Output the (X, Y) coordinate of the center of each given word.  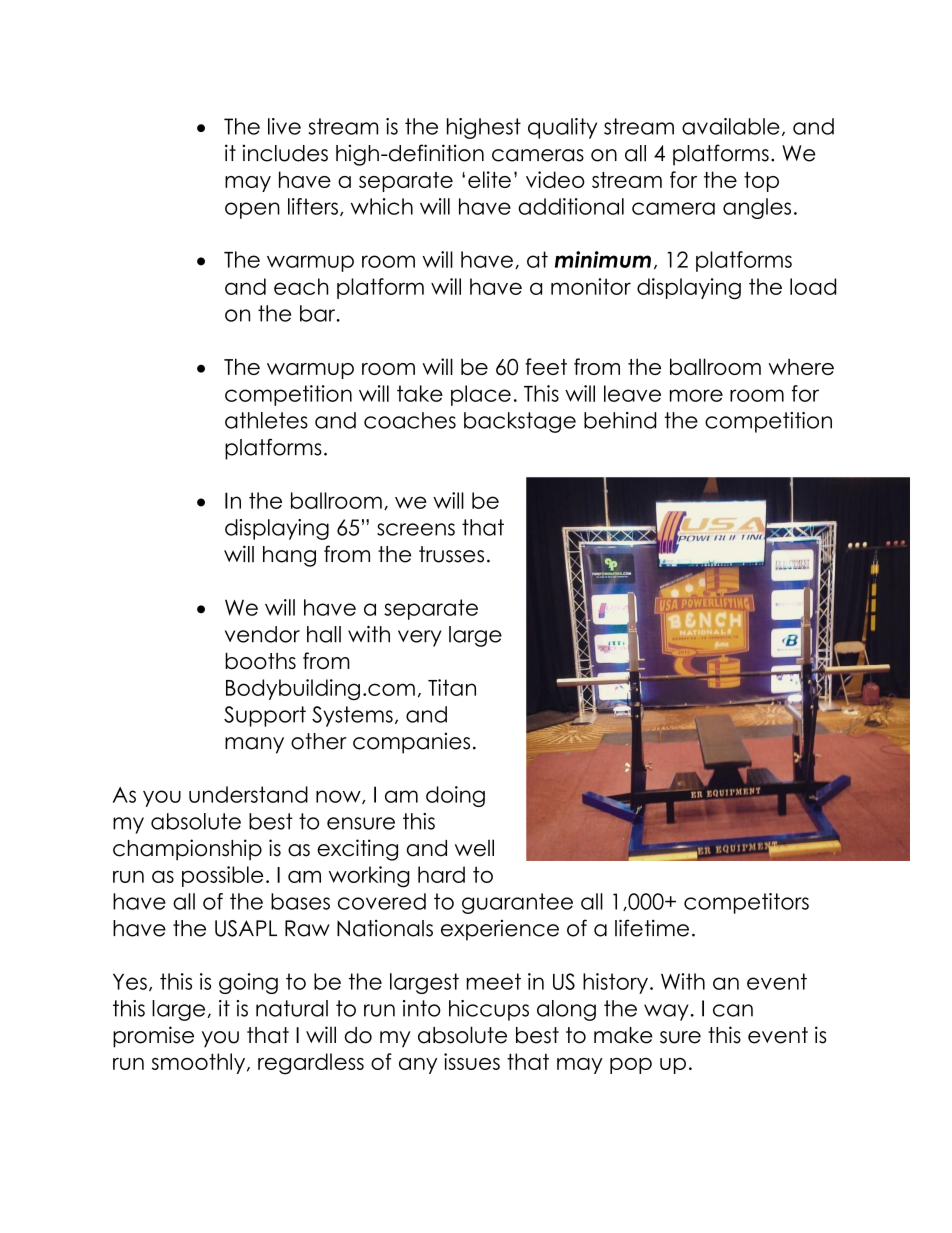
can (733, 1010)
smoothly (200, 1063)
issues (472, 1061)
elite (489, 179)
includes (285, 153)
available (731, 126)
